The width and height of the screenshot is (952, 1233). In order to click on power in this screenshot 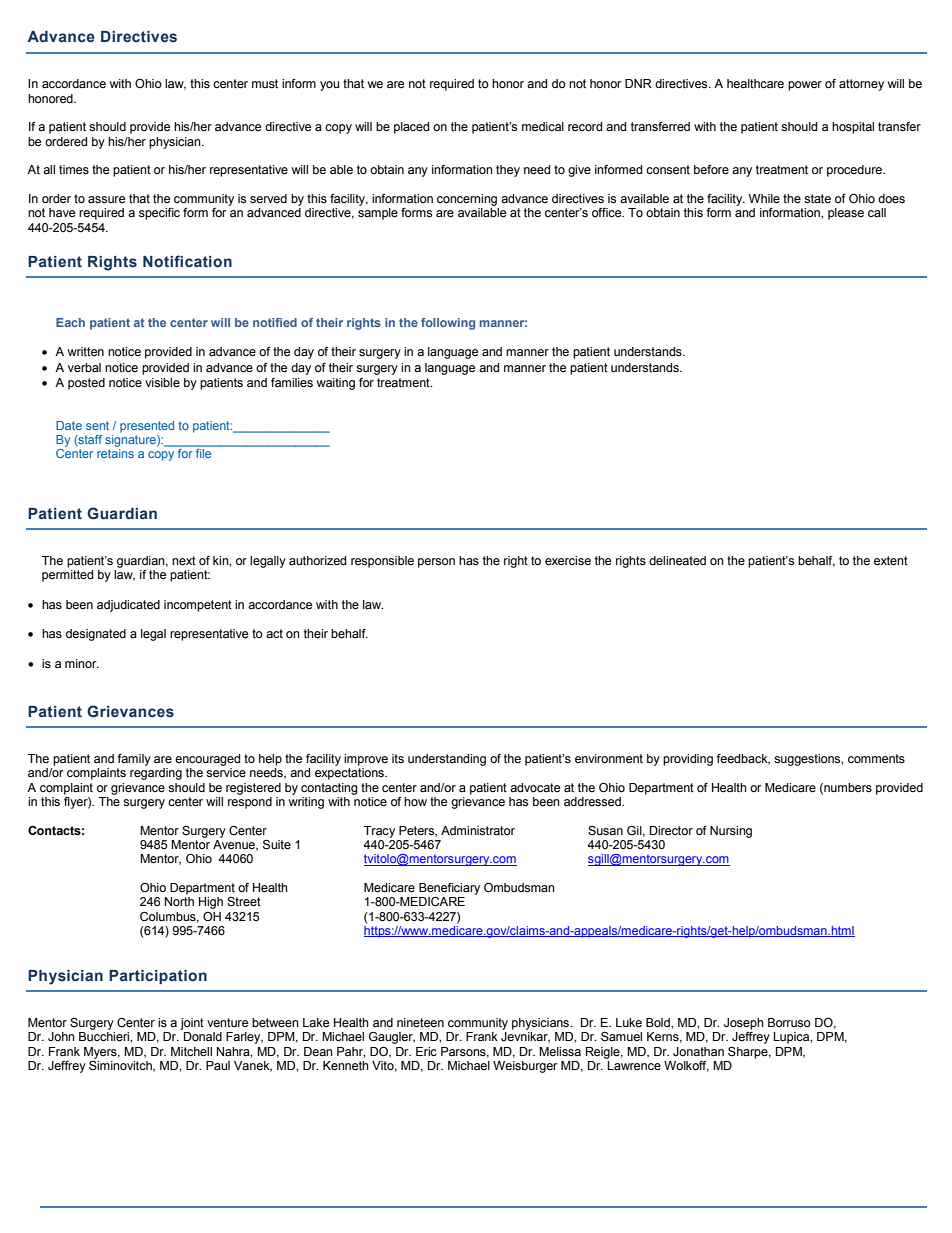, I will do `click(805, 86)`.
